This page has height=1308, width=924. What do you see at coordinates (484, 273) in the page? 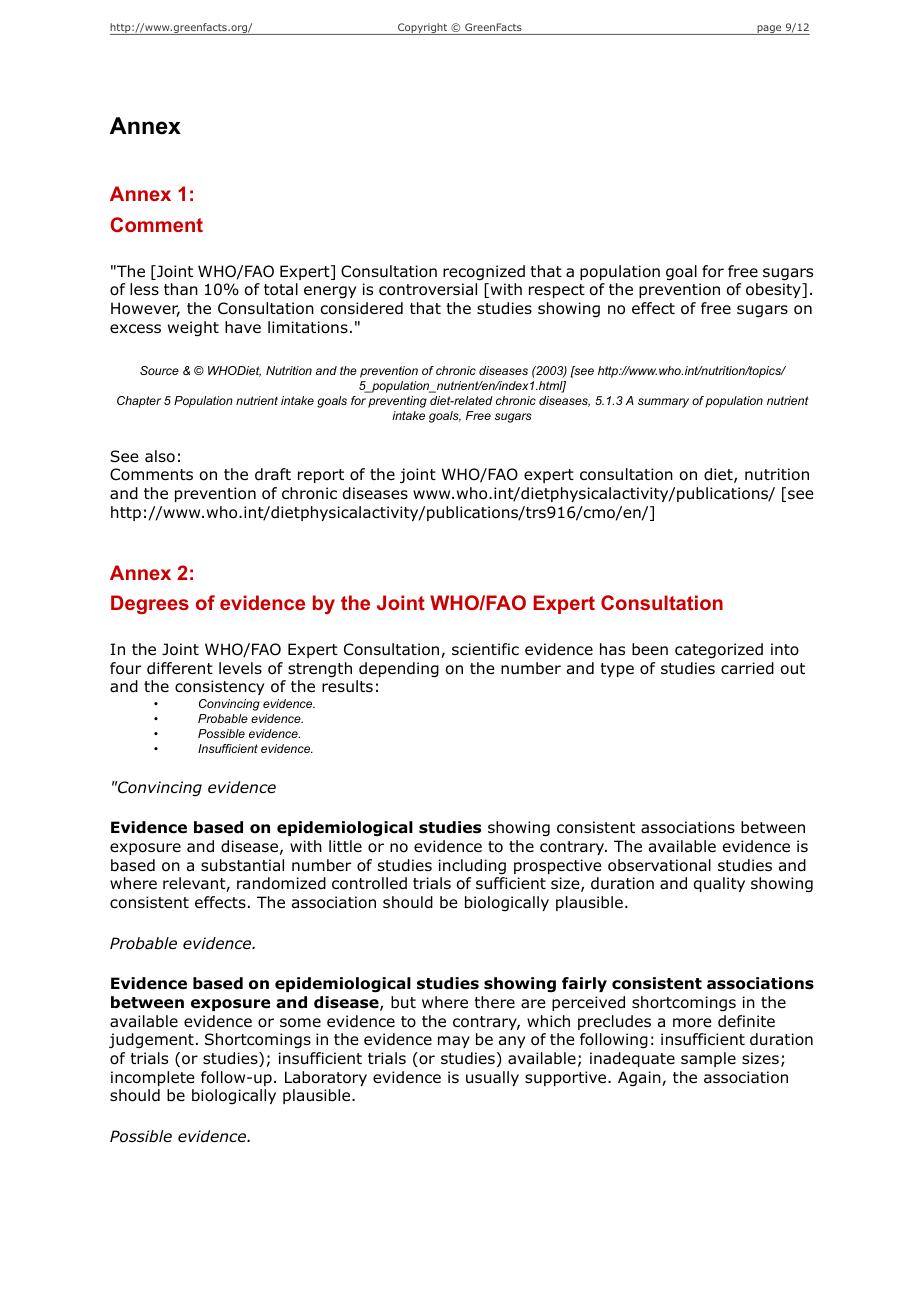
I see `recognized` at bounding box center [484, 273].
